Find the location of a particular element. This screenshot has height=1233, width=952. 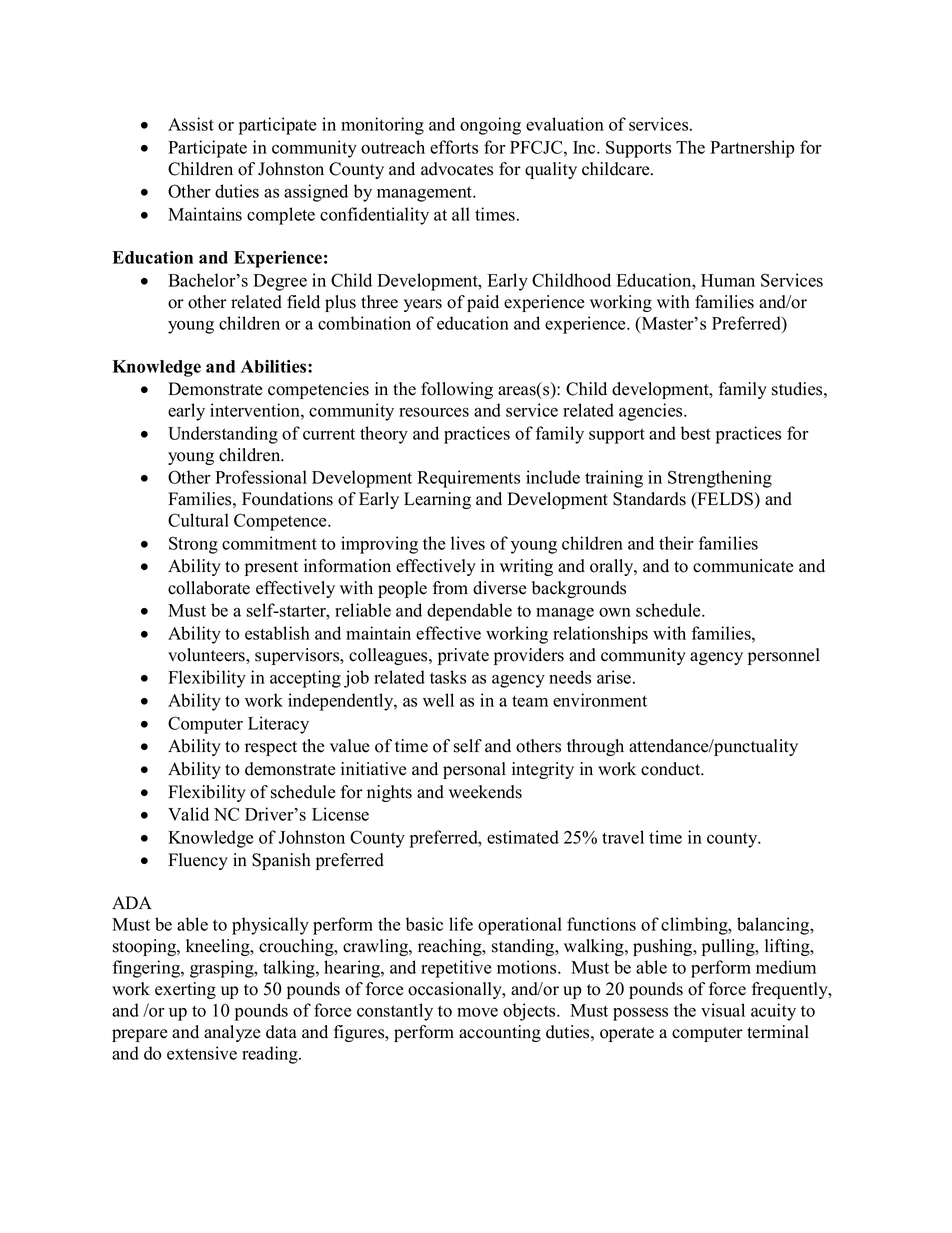

through is located at coordinates (595, 747).
